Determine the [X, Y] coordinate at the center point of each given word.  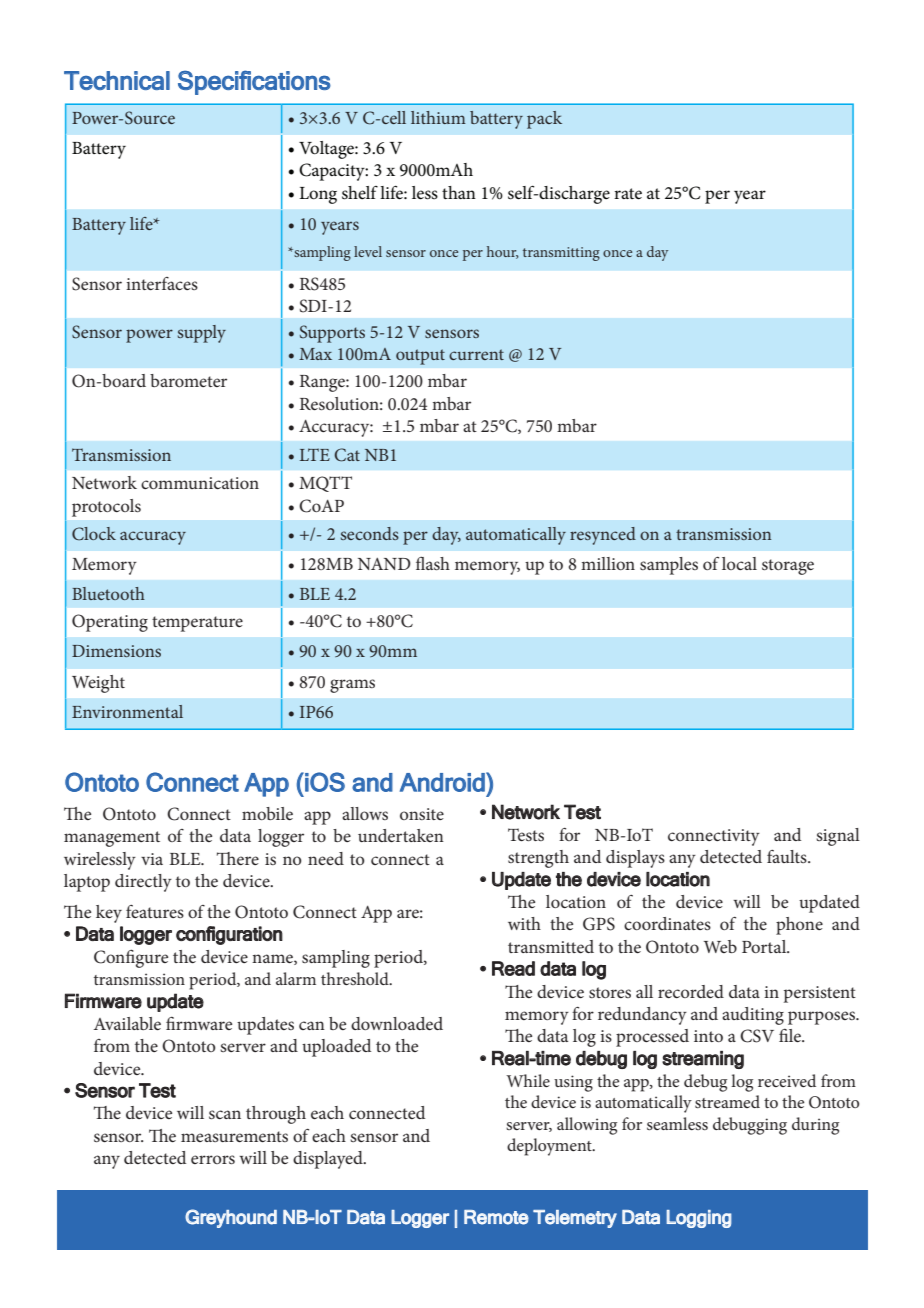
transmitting [561, 254]
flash [433, 563]
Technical [117, 80]
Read [513, 968]
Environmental [127, 711]
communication [200, 483]
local [739, 563]
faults [788, 856]
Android [443, 782]
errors [213, 1159]
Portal [765, 946]
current [476, 354]
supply [202, 334]
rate [628, 194]
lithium [438, 117]
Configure [131, 958]
